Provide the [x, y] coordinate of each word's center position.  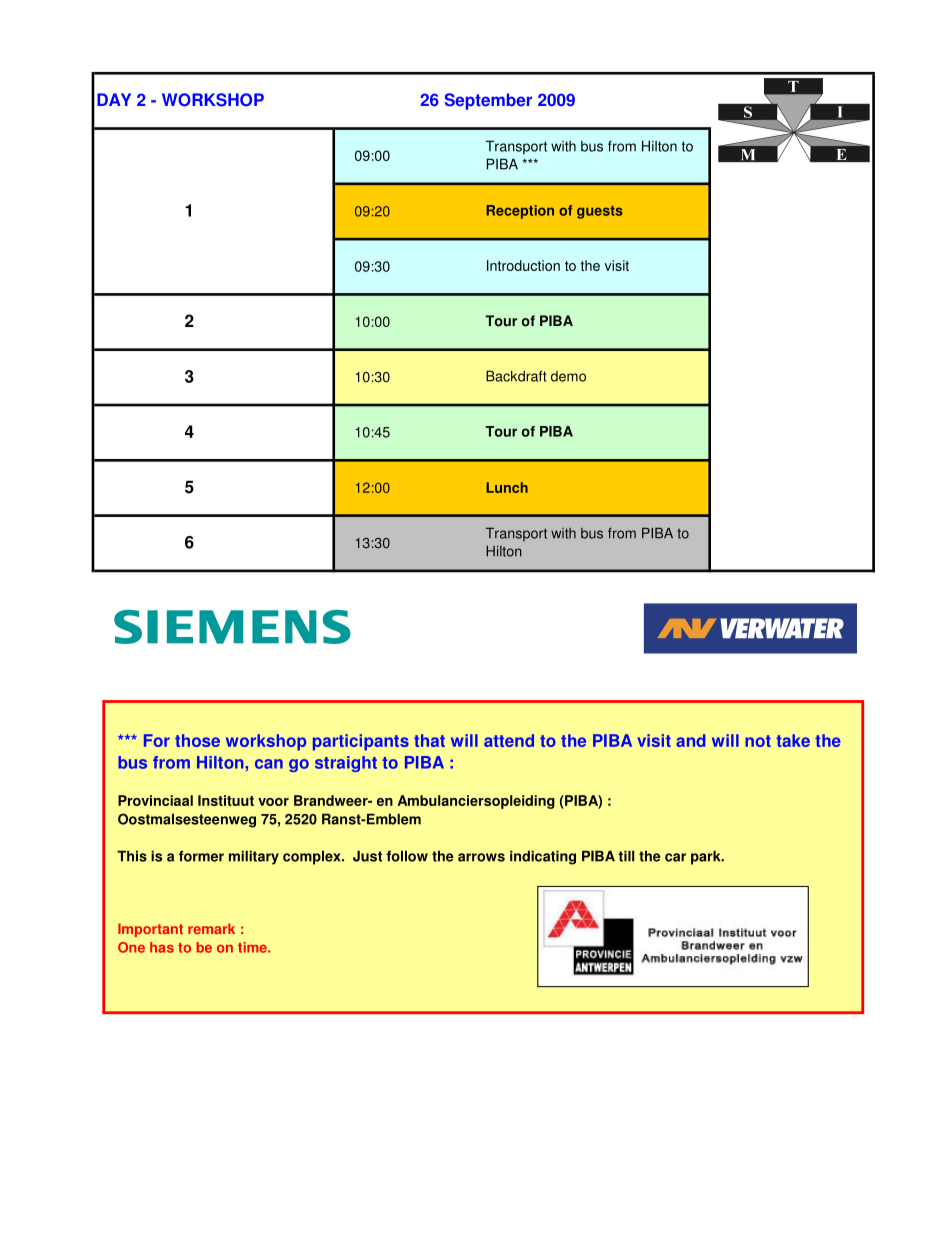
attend [509, 740]
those [197, 740]
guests [600, 212]
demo [568, 376]
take [793, 740]
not [758, 741]
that [429, 740]
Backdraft [516, 376]
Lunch [507, 487]
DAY [114, 99]
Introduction [523, 265]
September [488, 101]
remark [211, 928]
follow [407, 856]
